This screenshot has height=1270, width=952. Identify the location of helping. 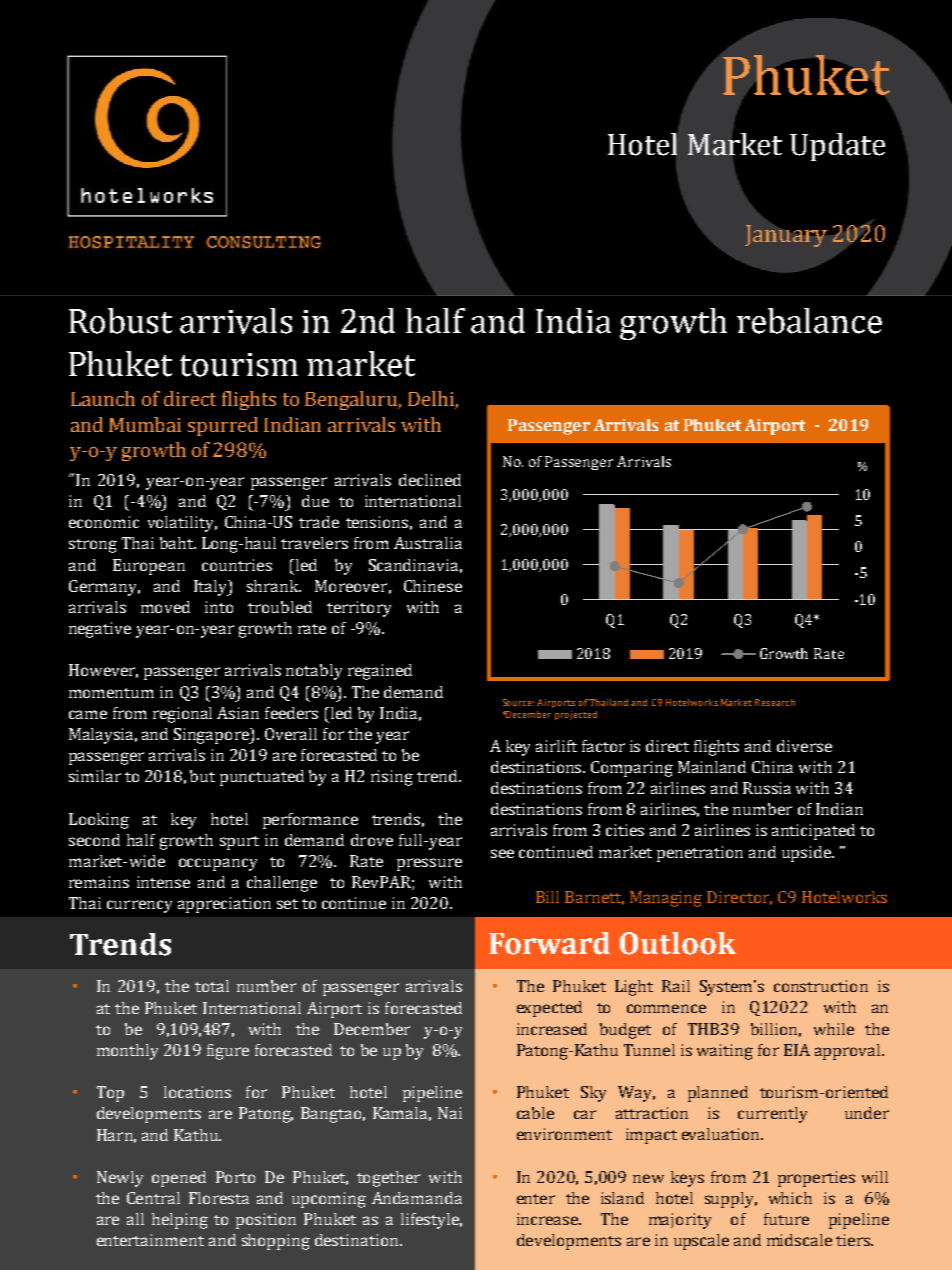
(180, 1221).
